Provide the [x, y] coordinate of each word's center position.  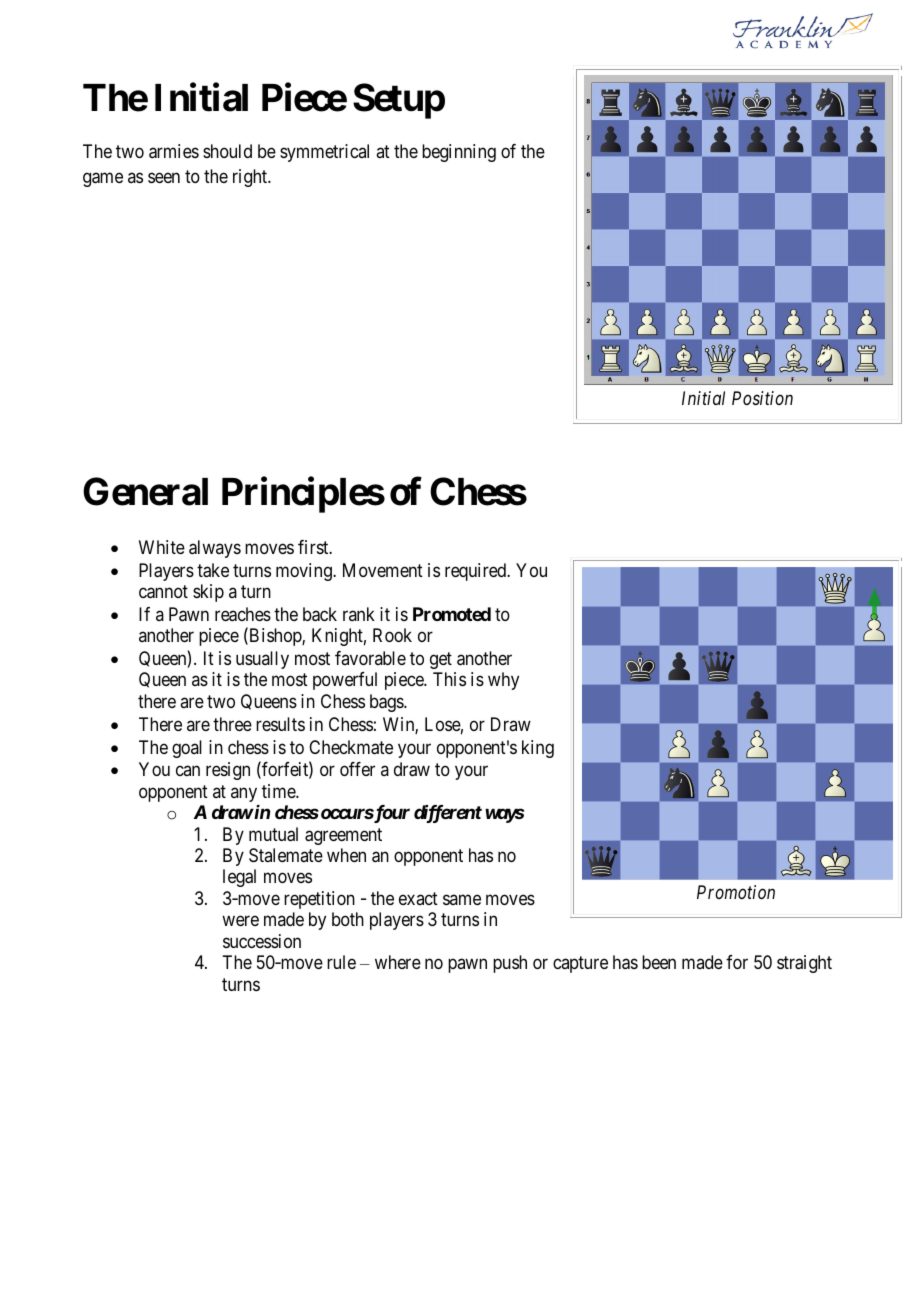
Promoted [452, 614]
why [503, 681]
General [145, 492]
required [477, 572]
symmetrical [324, 153]
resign [228, 771]
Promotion [736, 892]
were [240, 921]
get [441, 660]
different [448, 814]
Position [762, 398]
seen [164, 177]
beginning [459, 153]
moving [305, 572]
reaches [243, 614]
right [251, 178]
